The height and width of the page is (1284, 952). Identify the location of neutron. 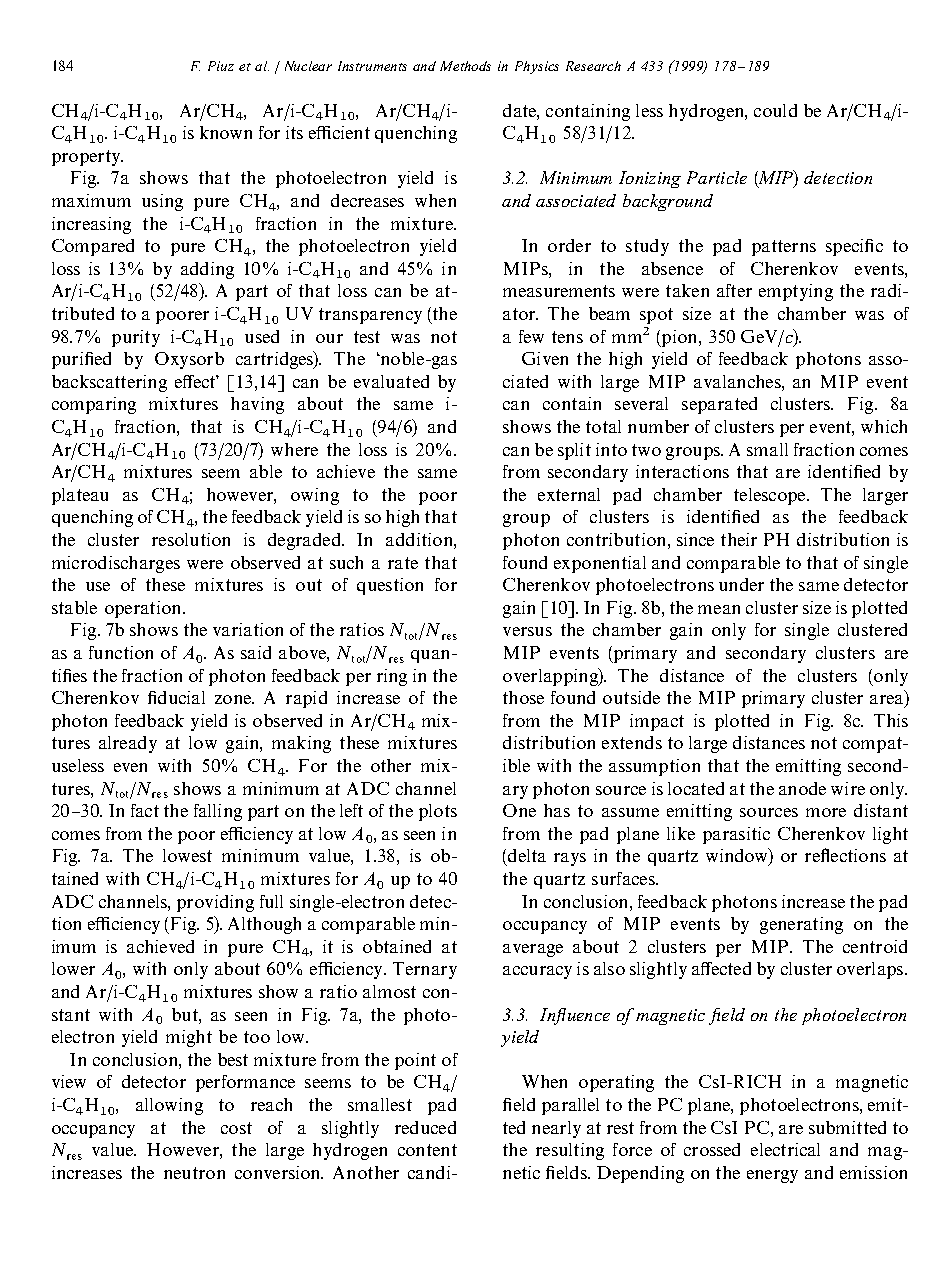
(194, 1173).
